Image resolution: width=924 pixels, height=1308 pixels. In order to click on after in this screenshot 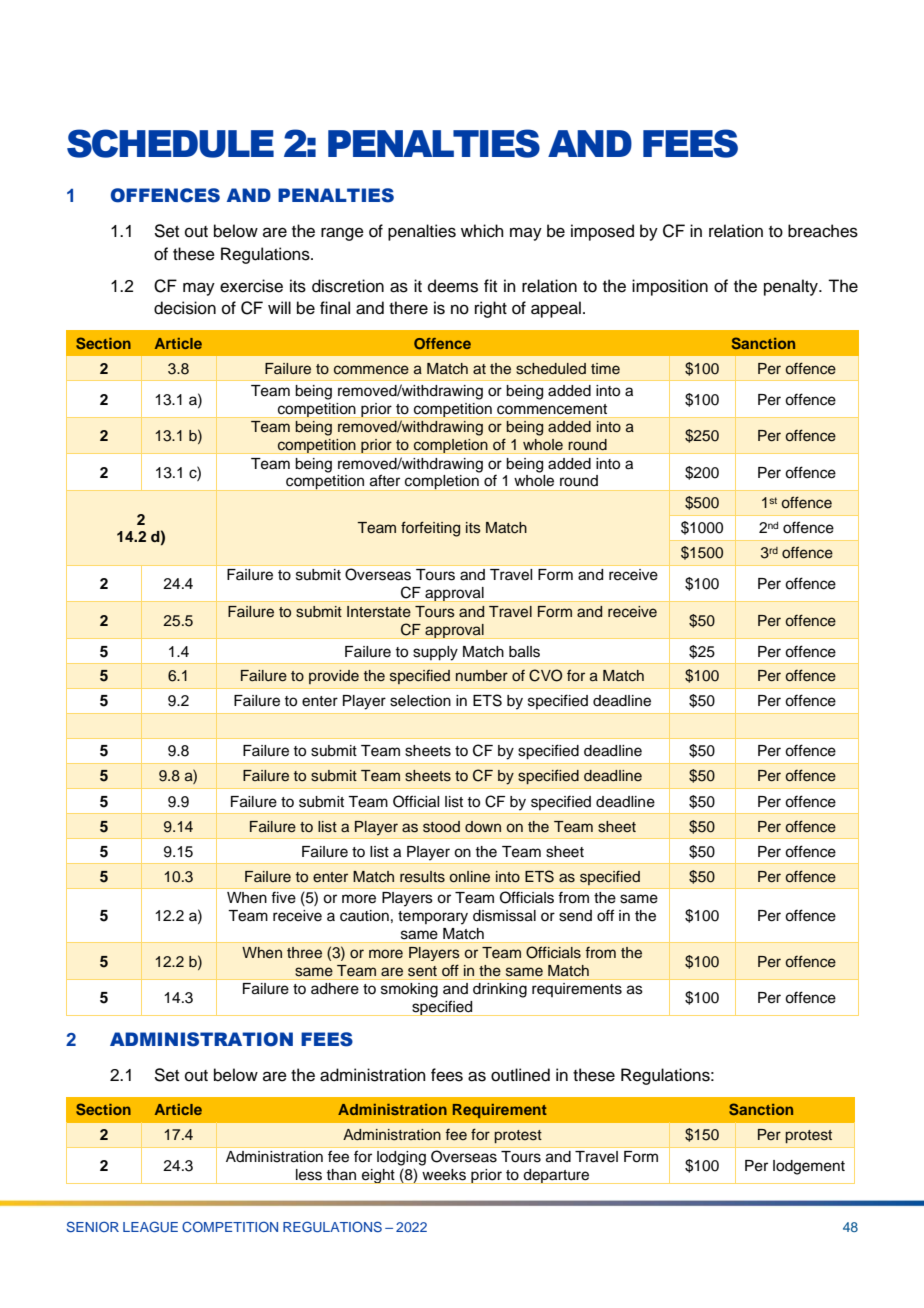, I will do `click(385, 480)`.
